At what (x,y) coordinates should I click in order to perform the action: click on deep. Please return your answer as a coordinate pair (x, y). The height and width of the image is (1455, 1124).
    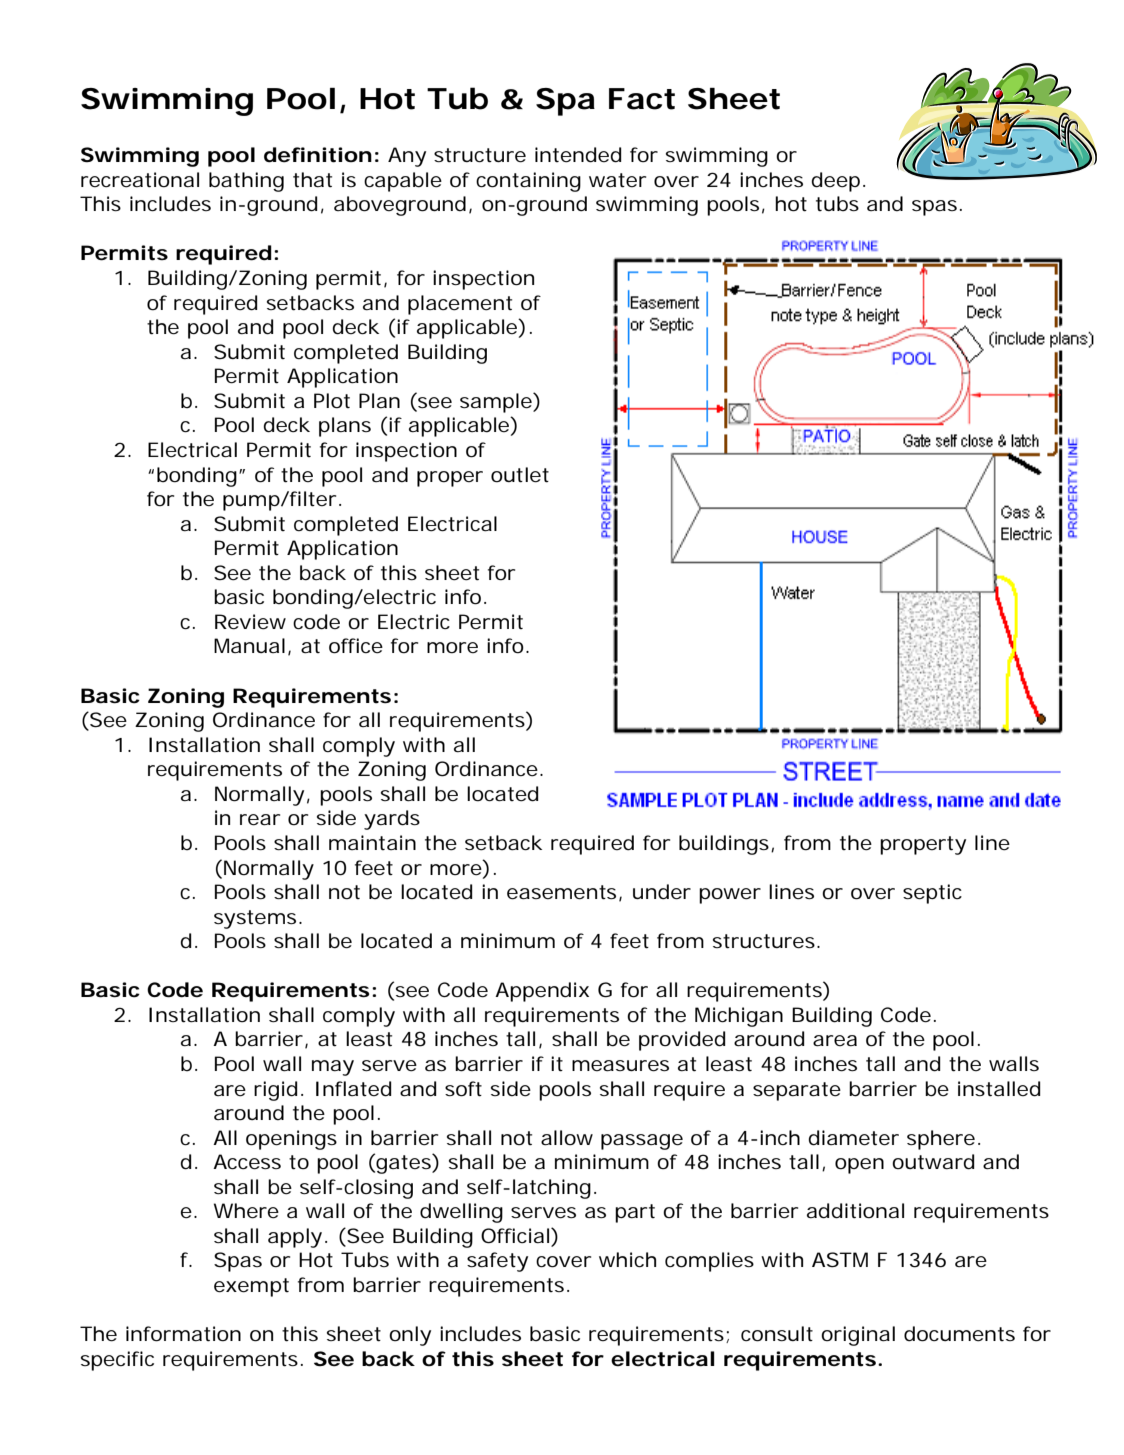
    Looking at the image, I should click on (835, 182).
